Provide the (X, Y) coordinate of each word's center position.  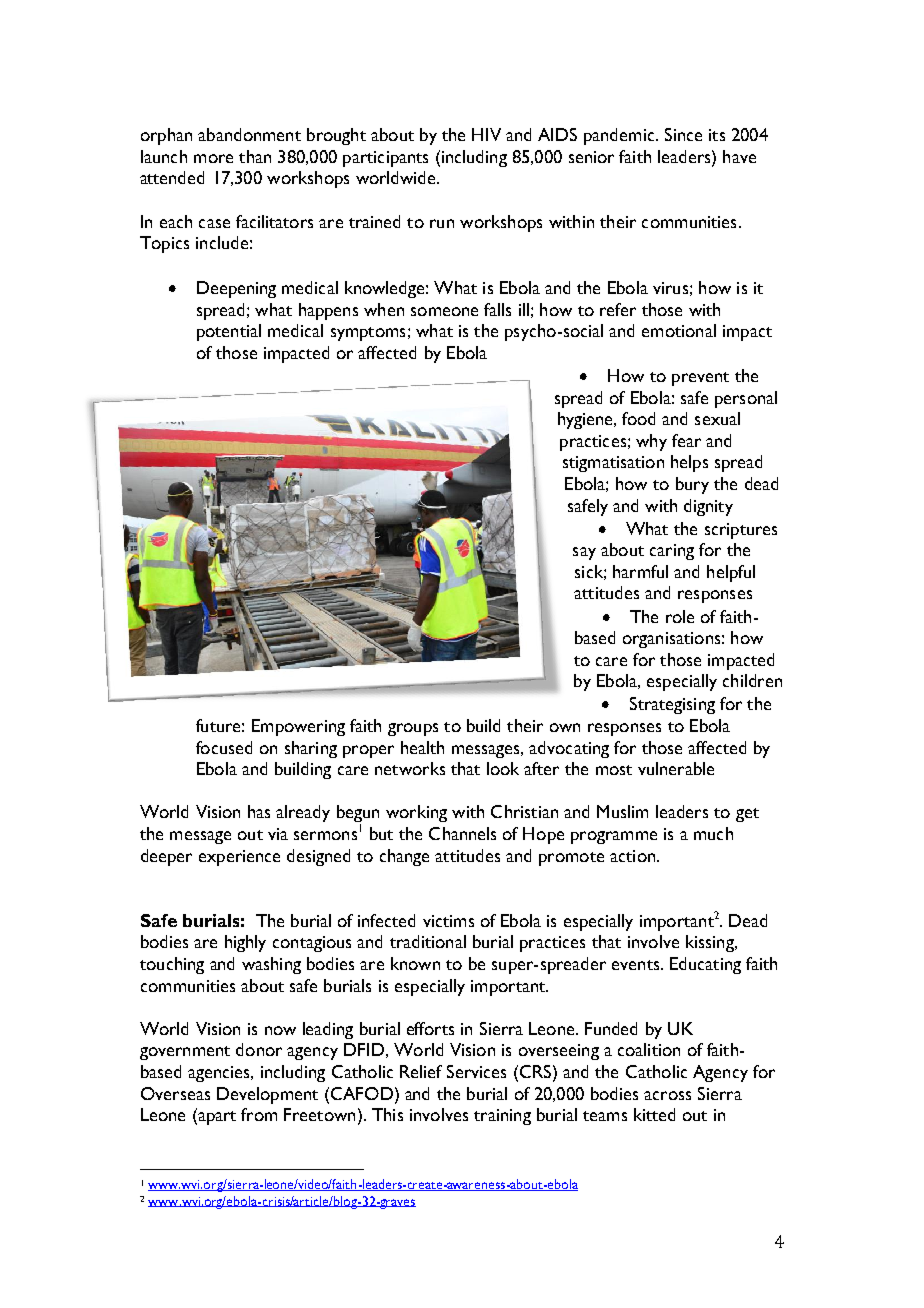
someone (444, 311)
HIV (486, 134)
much (713, 833)
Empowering (298, 727)
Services (476, 1071)
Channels (462, 833)
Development (267, 1095)
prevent (700, 379)
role (680, 616)
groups (413, 729)
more (213, 158)
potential (229, 332)
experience (239, 858)
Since (683, 134)
